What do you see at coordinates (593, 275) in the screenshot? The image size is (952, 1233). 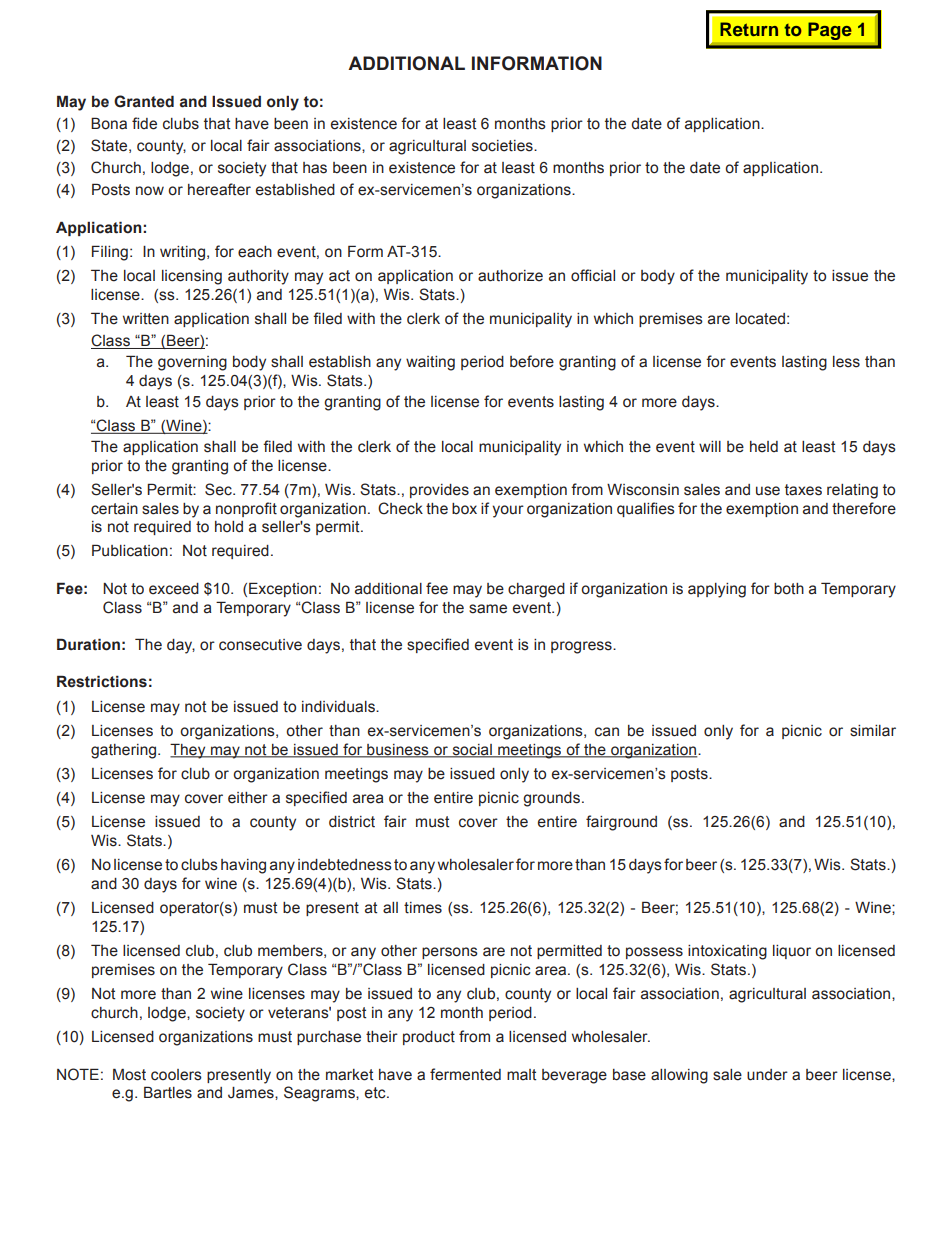 I see `official` at bounding box center [593, 275].
